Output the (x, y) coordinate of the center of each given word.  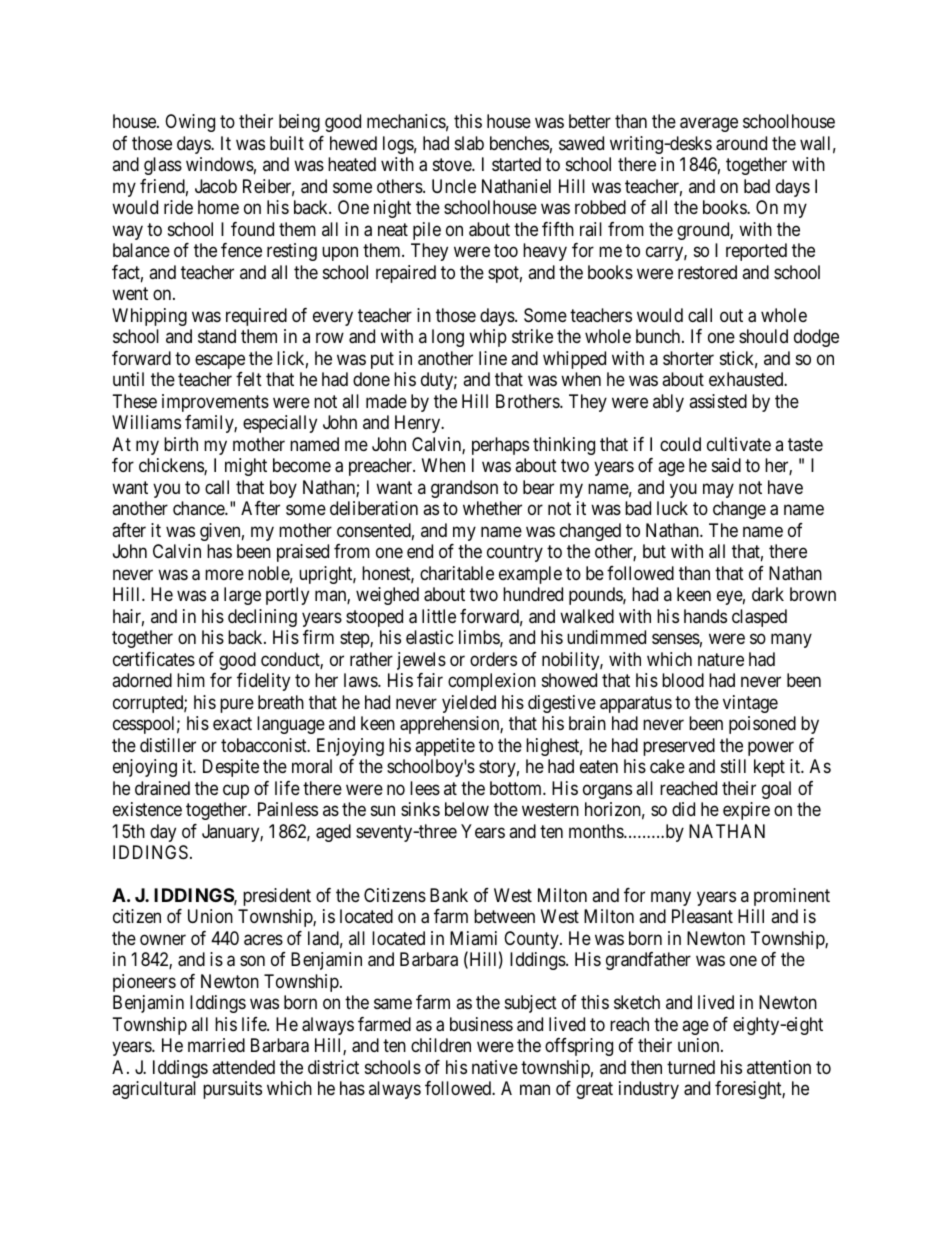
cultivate (739, 444)
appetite (445, 747)
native (495, 1067)
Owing (190, 123)
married (216, 1045)
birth (181, 444)
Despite (231, 768)
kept (769, 768)
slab (469, 143)
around (741, 143)
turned (691, 1067)
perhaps (500, 446)
